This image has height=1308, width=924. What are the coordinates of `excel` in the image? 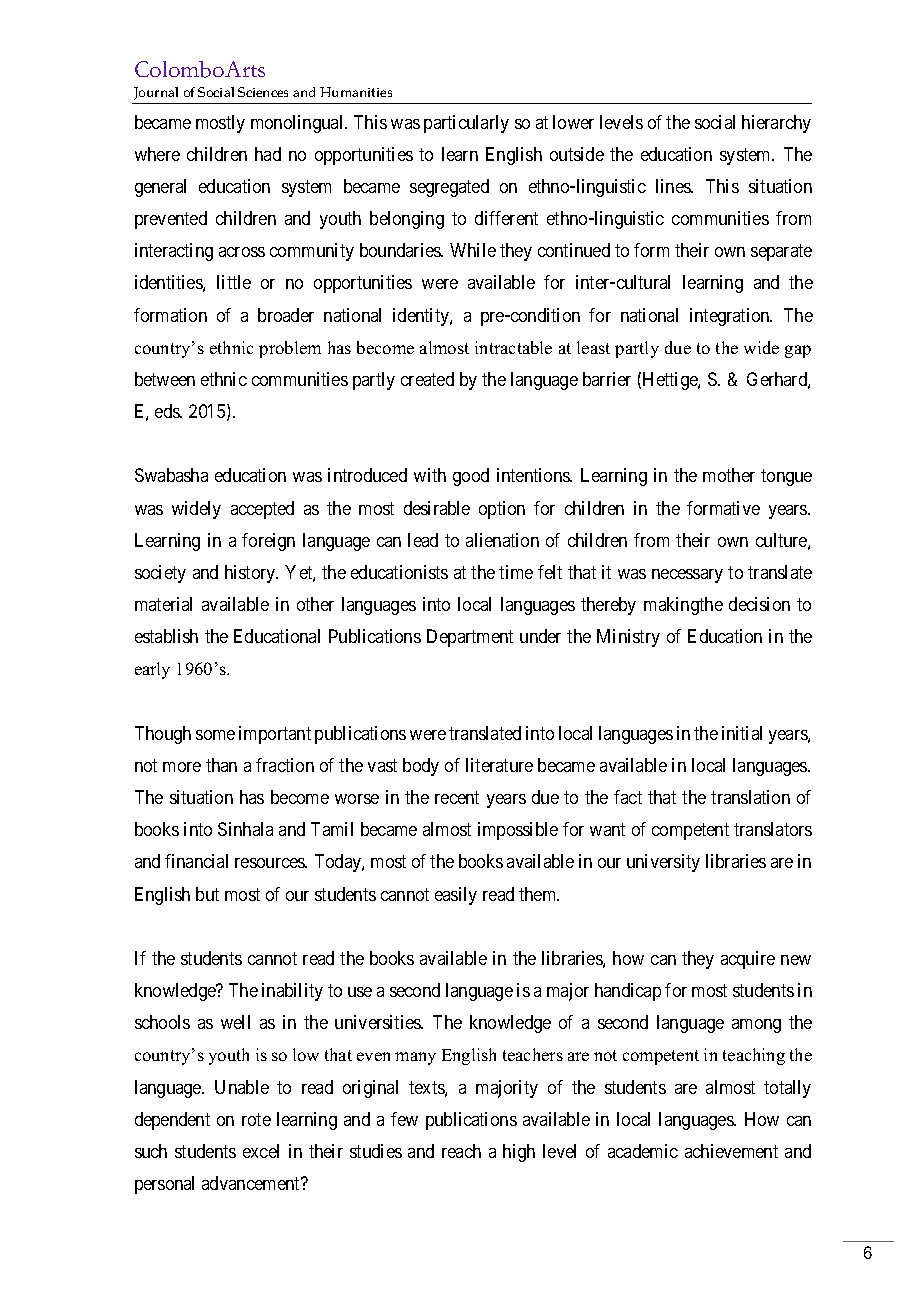 It's located at (261, 1151).
